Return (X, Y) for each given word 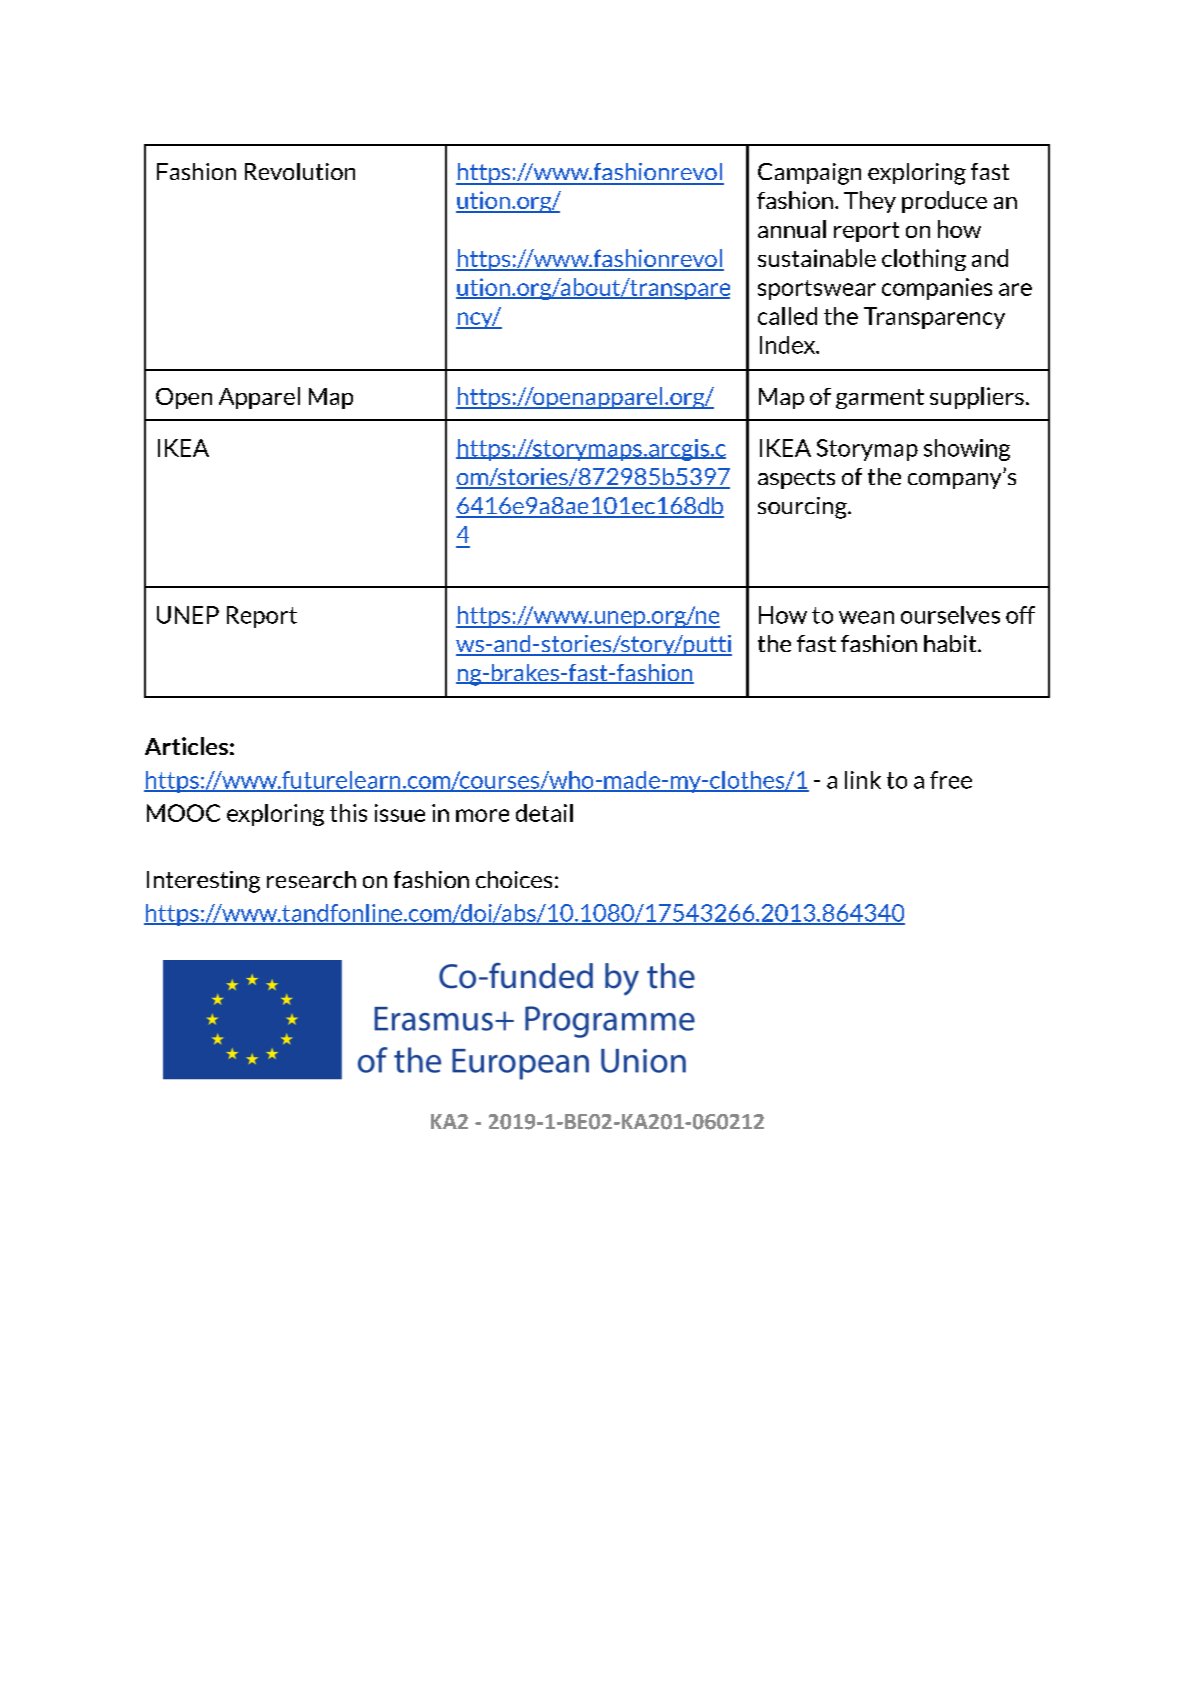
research (311, 879)
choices (514, 879)
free (951, 780)
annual (792, 229)
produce (944, 202)
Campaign (809, 174)
